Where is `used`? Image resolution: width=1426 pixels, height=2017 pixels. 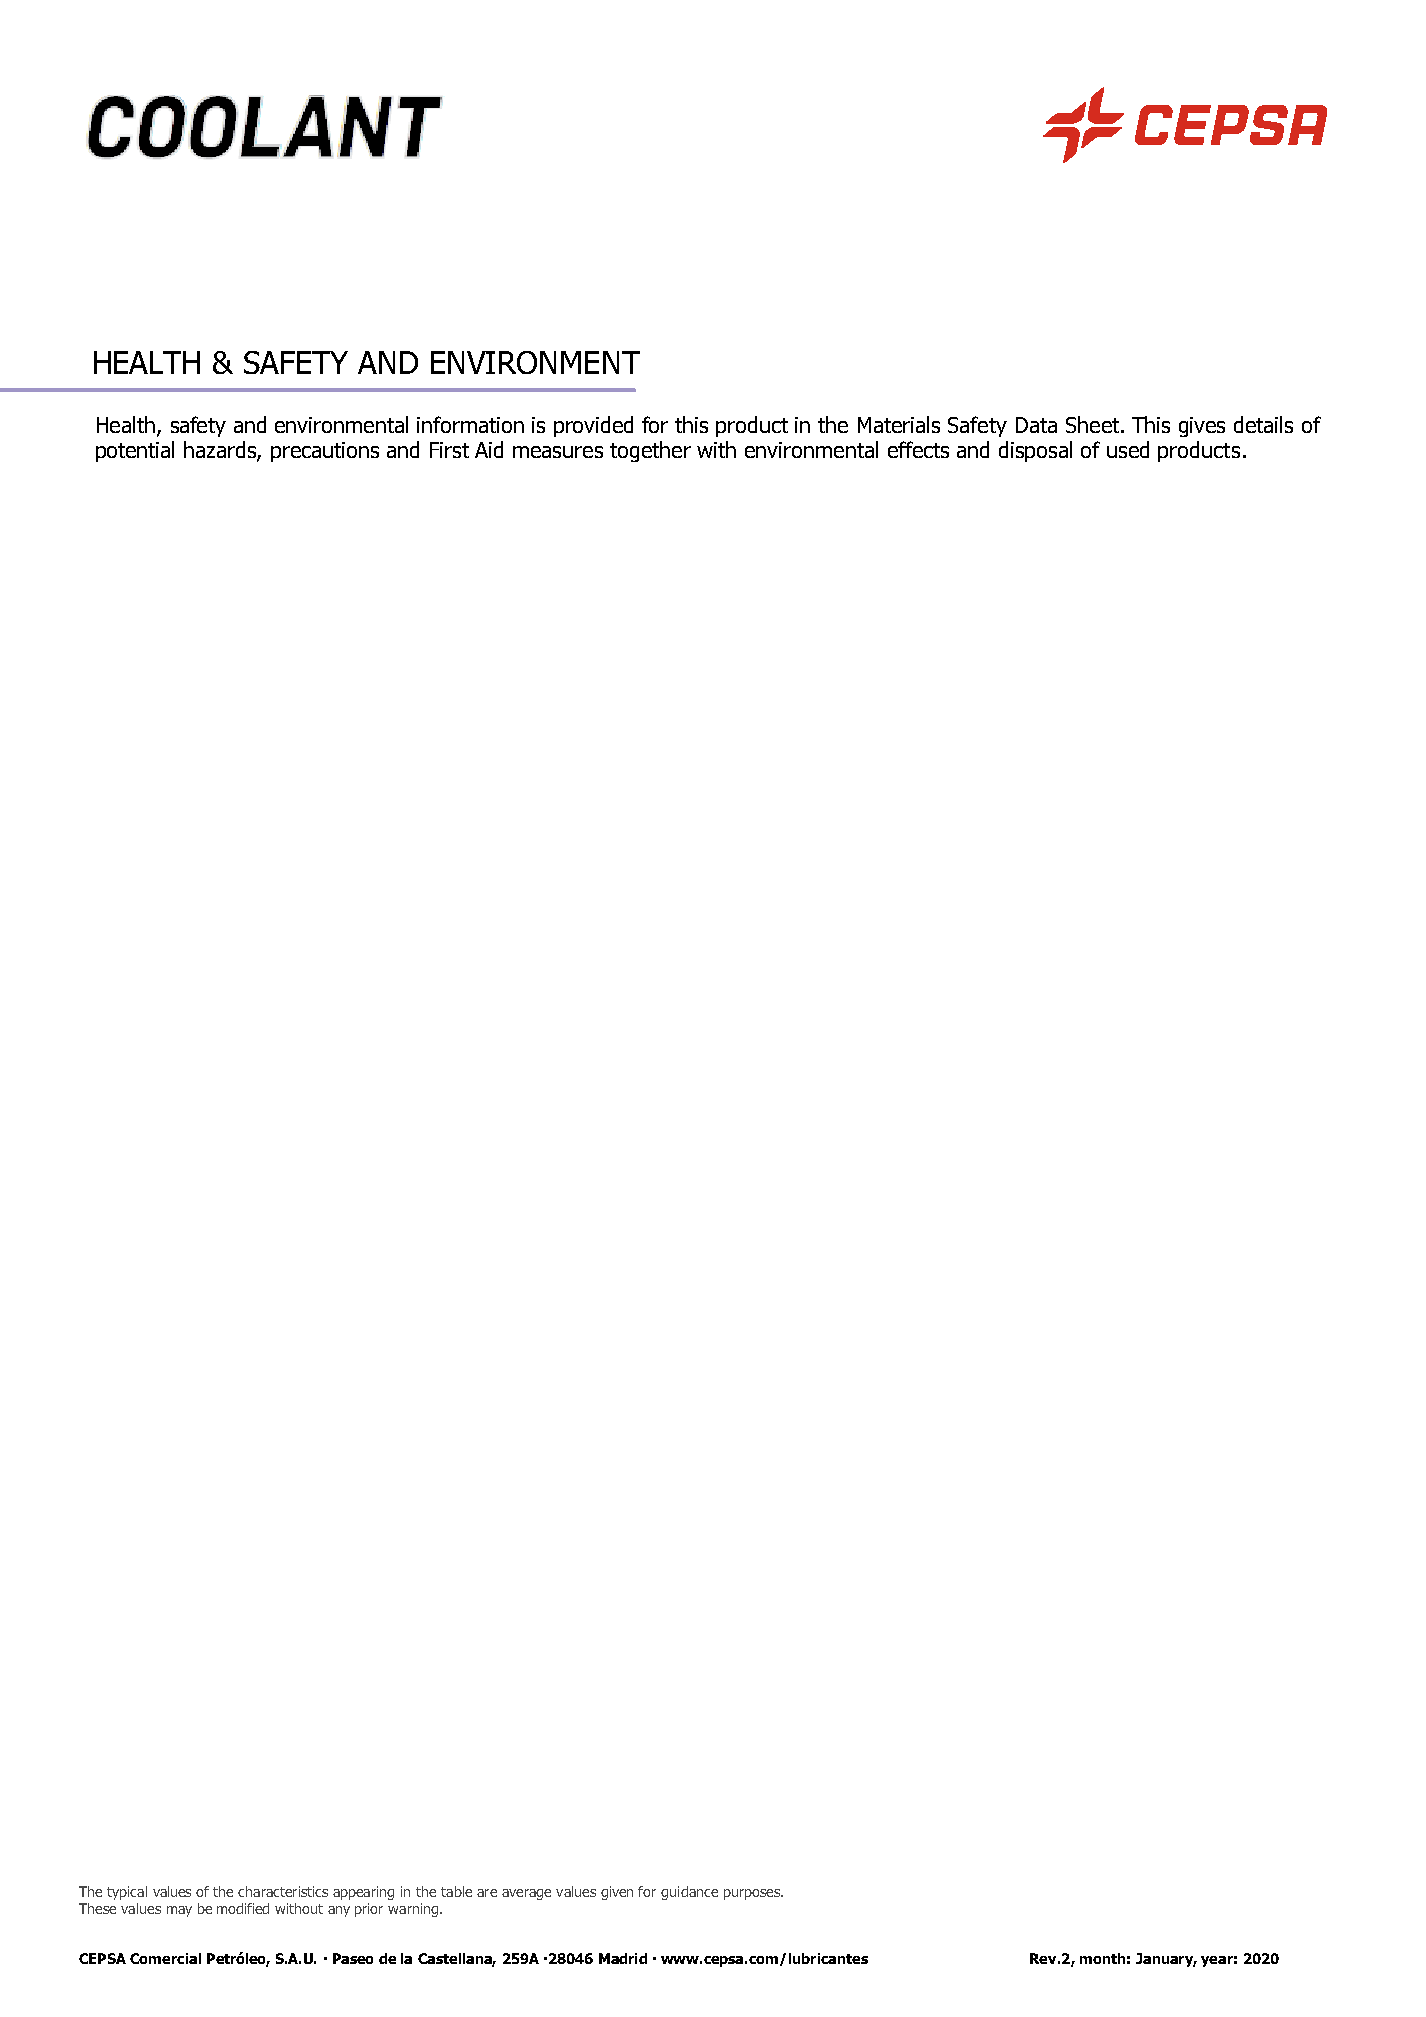 used is located at coordinates (1128, 449).
